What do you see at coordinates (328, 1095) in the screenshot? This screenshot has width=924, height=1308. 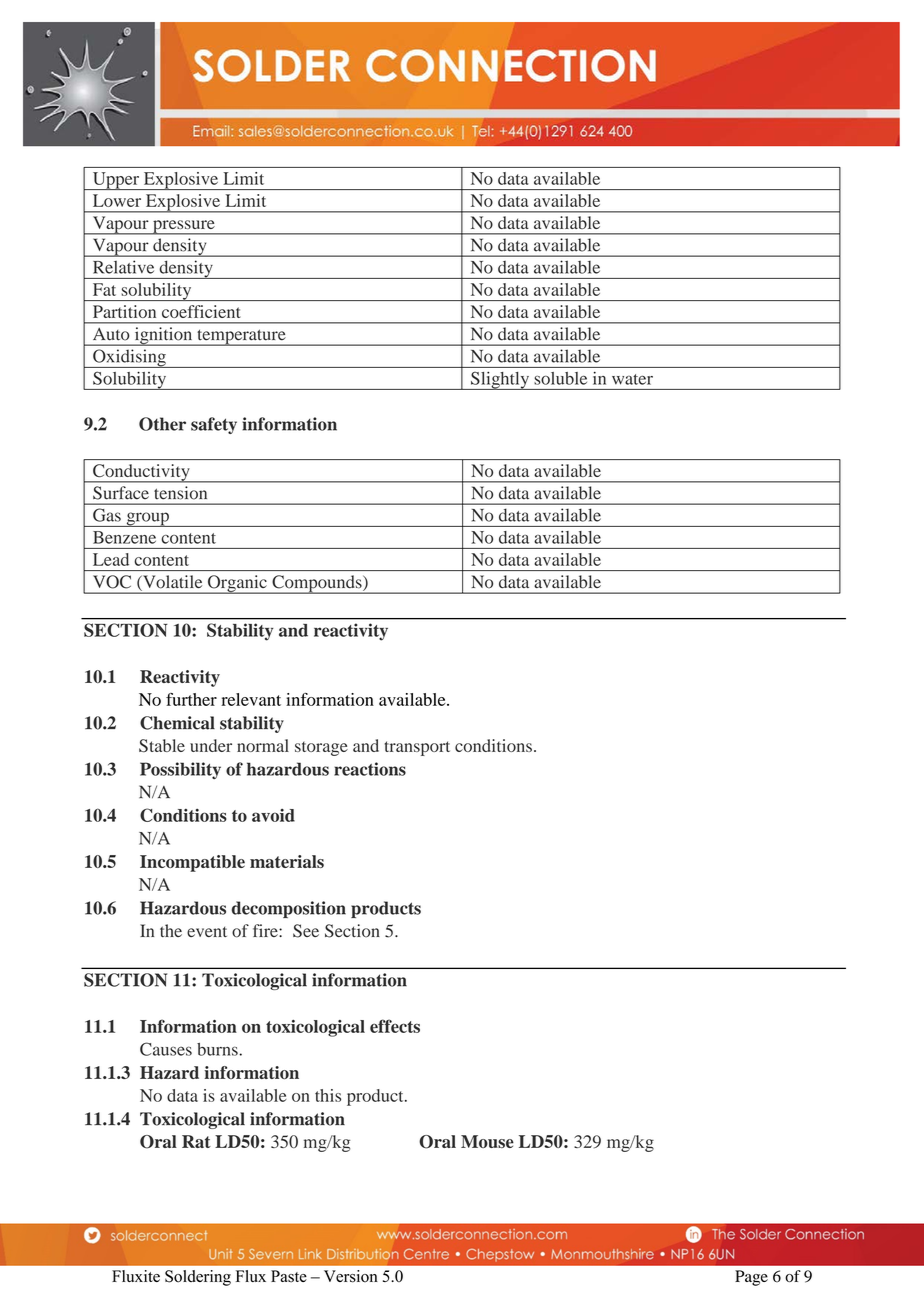 I see `this` at bounding box center [328, 1095].
